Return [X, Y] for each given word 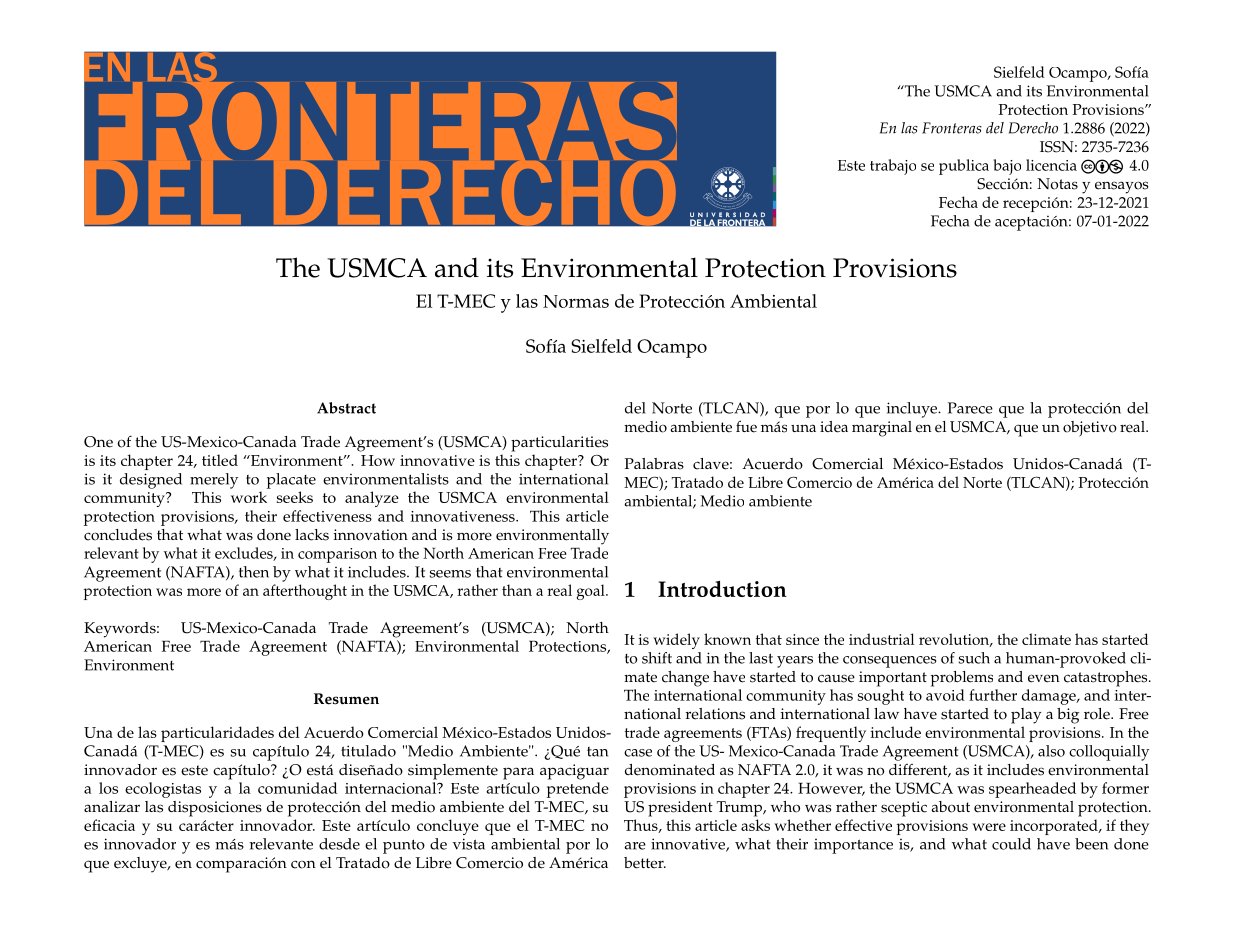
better [645, 863]
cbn [1102, 166]
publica [964, 167]
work [249, 497]
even [1044, 678]
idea [834, 427]
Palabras [654, 464]
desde [339, 844]
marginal [882, 429]
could [1011, 844]
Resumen [346, 699]
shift [657, 658]
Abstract [346, 408]
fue [746, 426]
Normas [576, 301]
